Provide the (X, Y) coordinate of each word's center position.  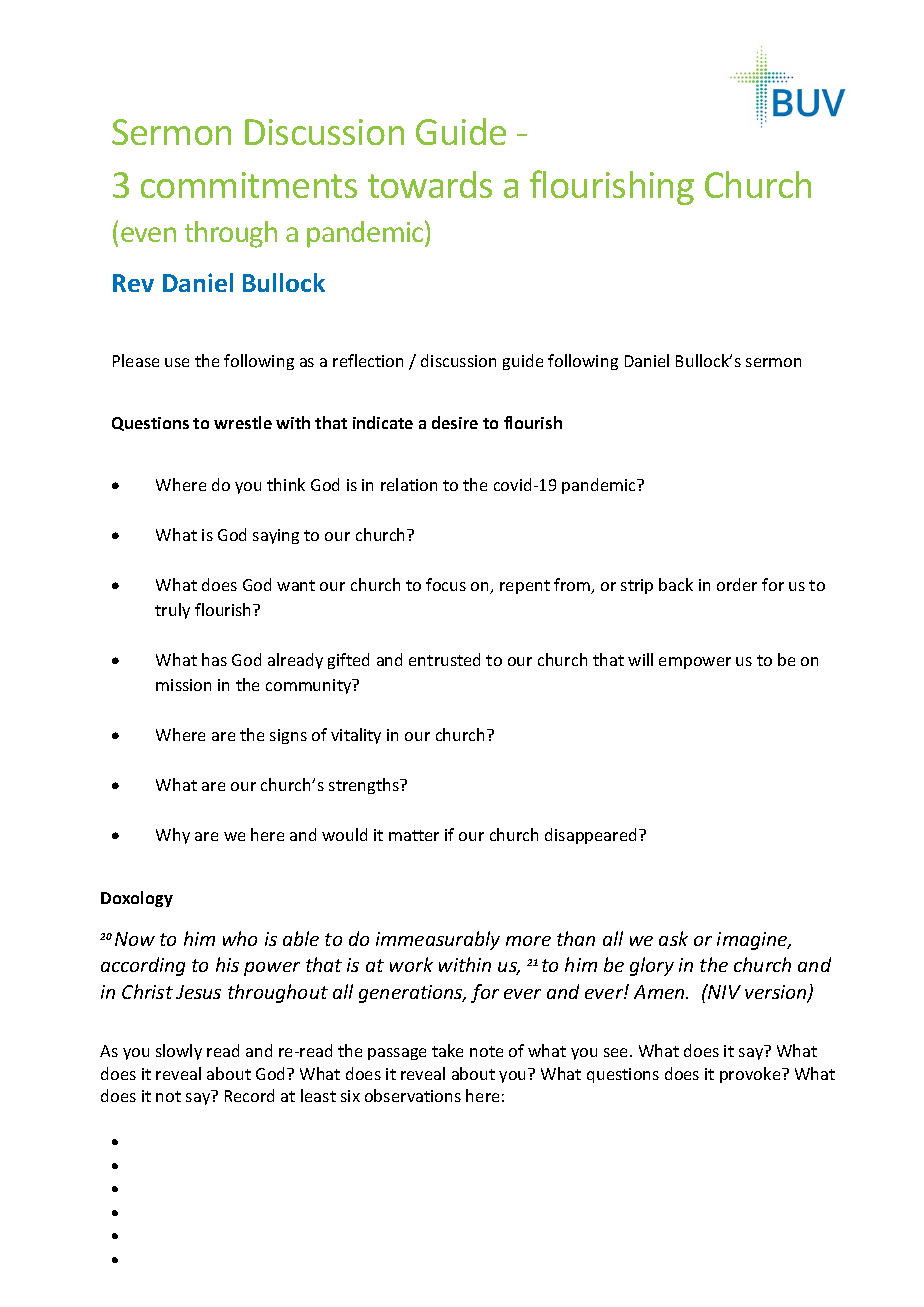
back (676, 584)
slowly (179, 1052)
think (286, 484)
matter (414, 835)
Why (173, 836)
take (447, 1050)
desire (455, 422)
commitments (249, 185)
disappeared (590, 836)
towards (430, 184)
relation (409, 484)
